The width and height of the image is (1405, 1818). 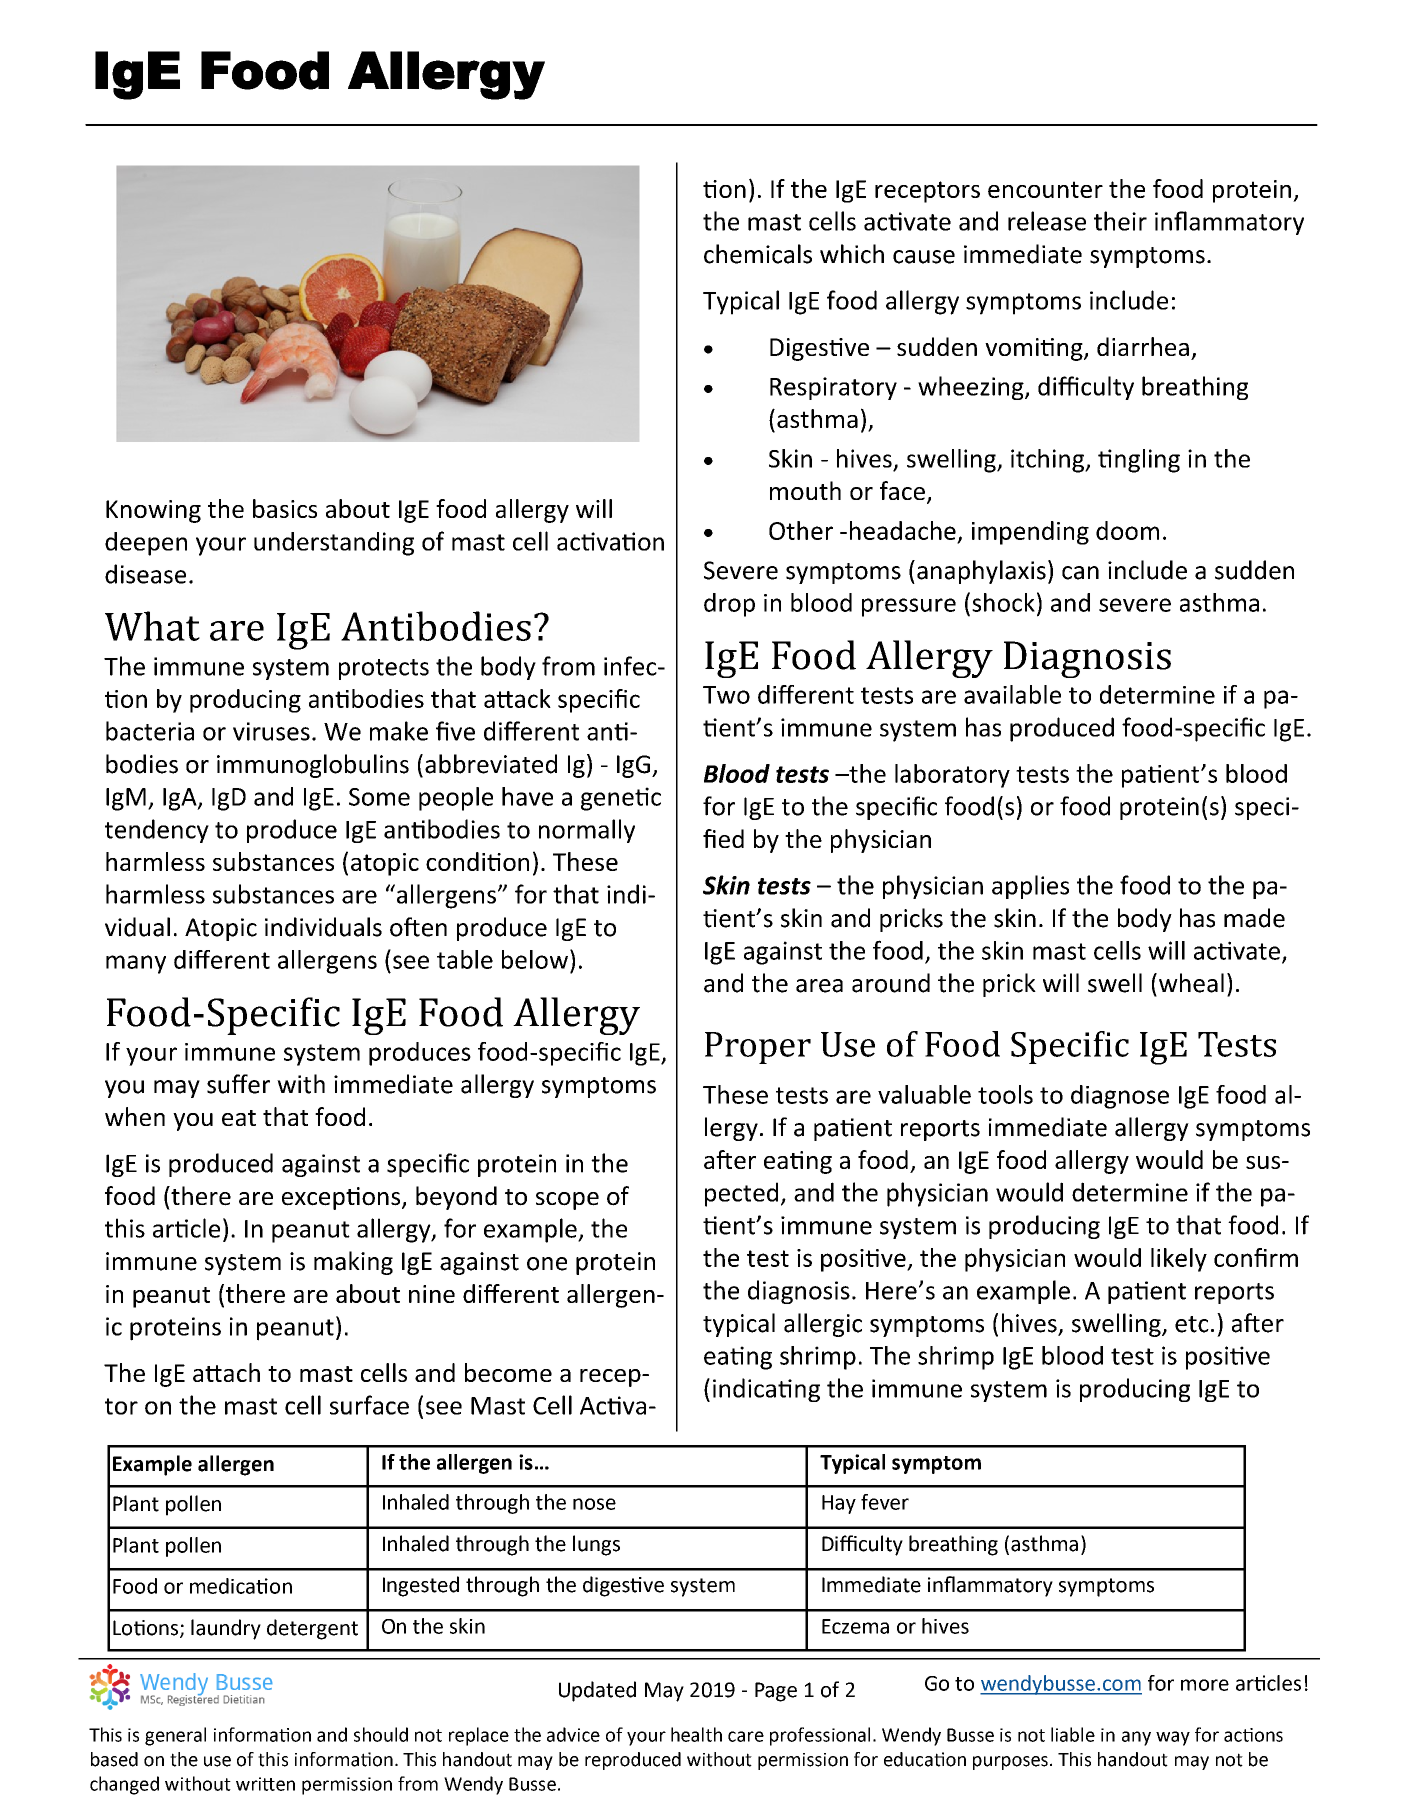 What do you see at coordinates (285, 508) in the image?
I see `basics` at bounding box center [285, 508].
